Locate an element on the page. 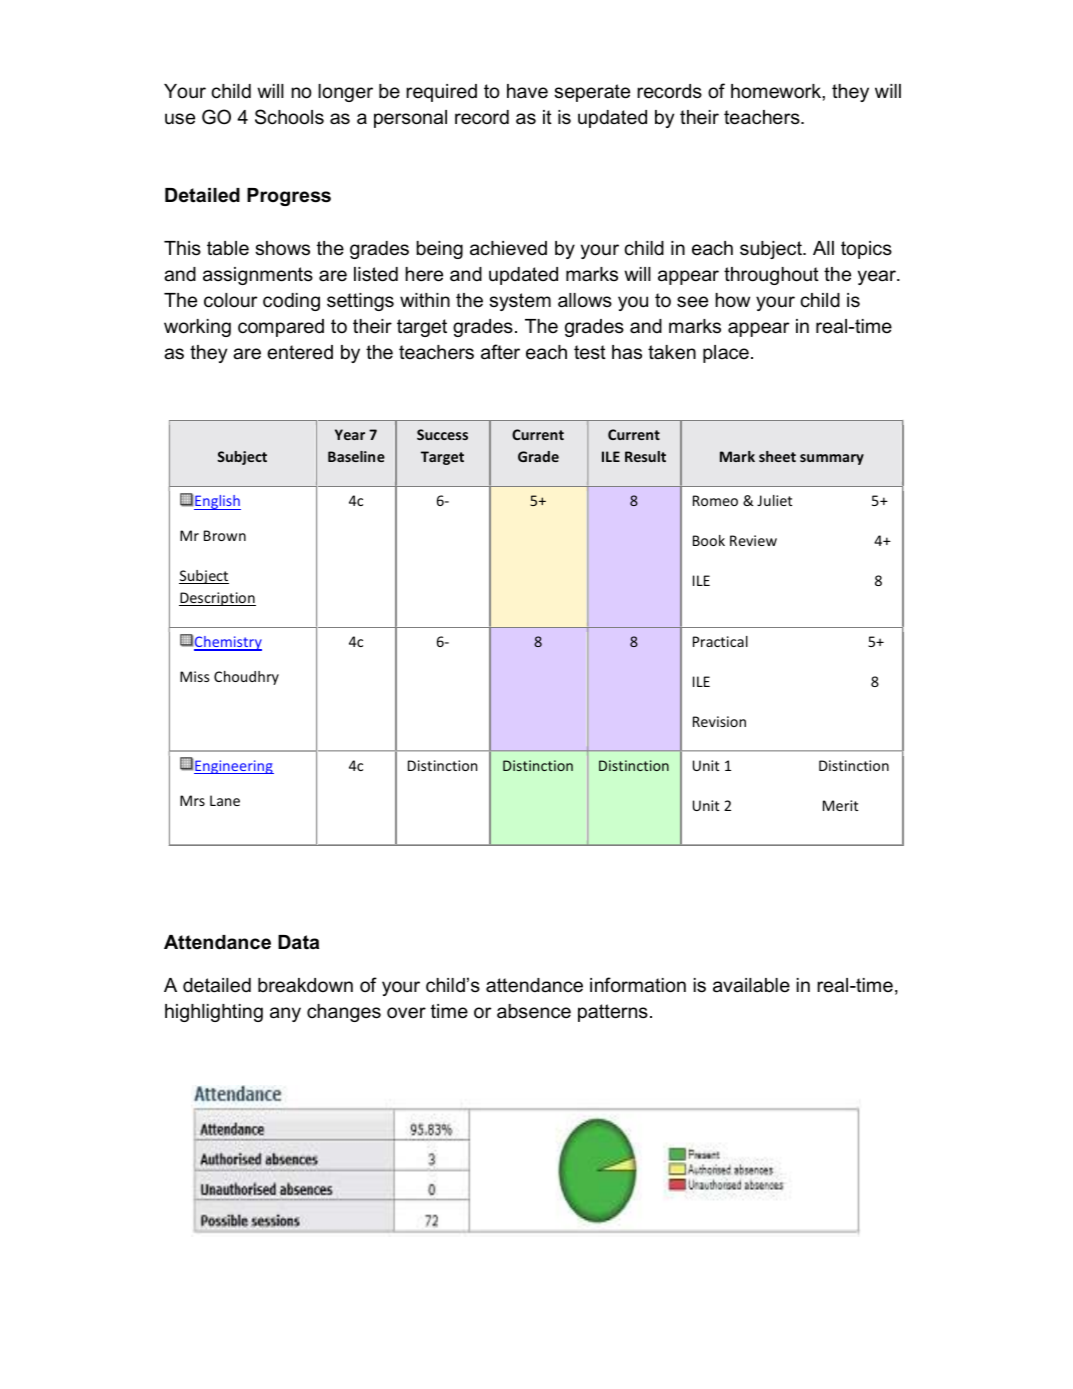 The image size is (1073, 1389). have is located at coordinates (527, 91).
